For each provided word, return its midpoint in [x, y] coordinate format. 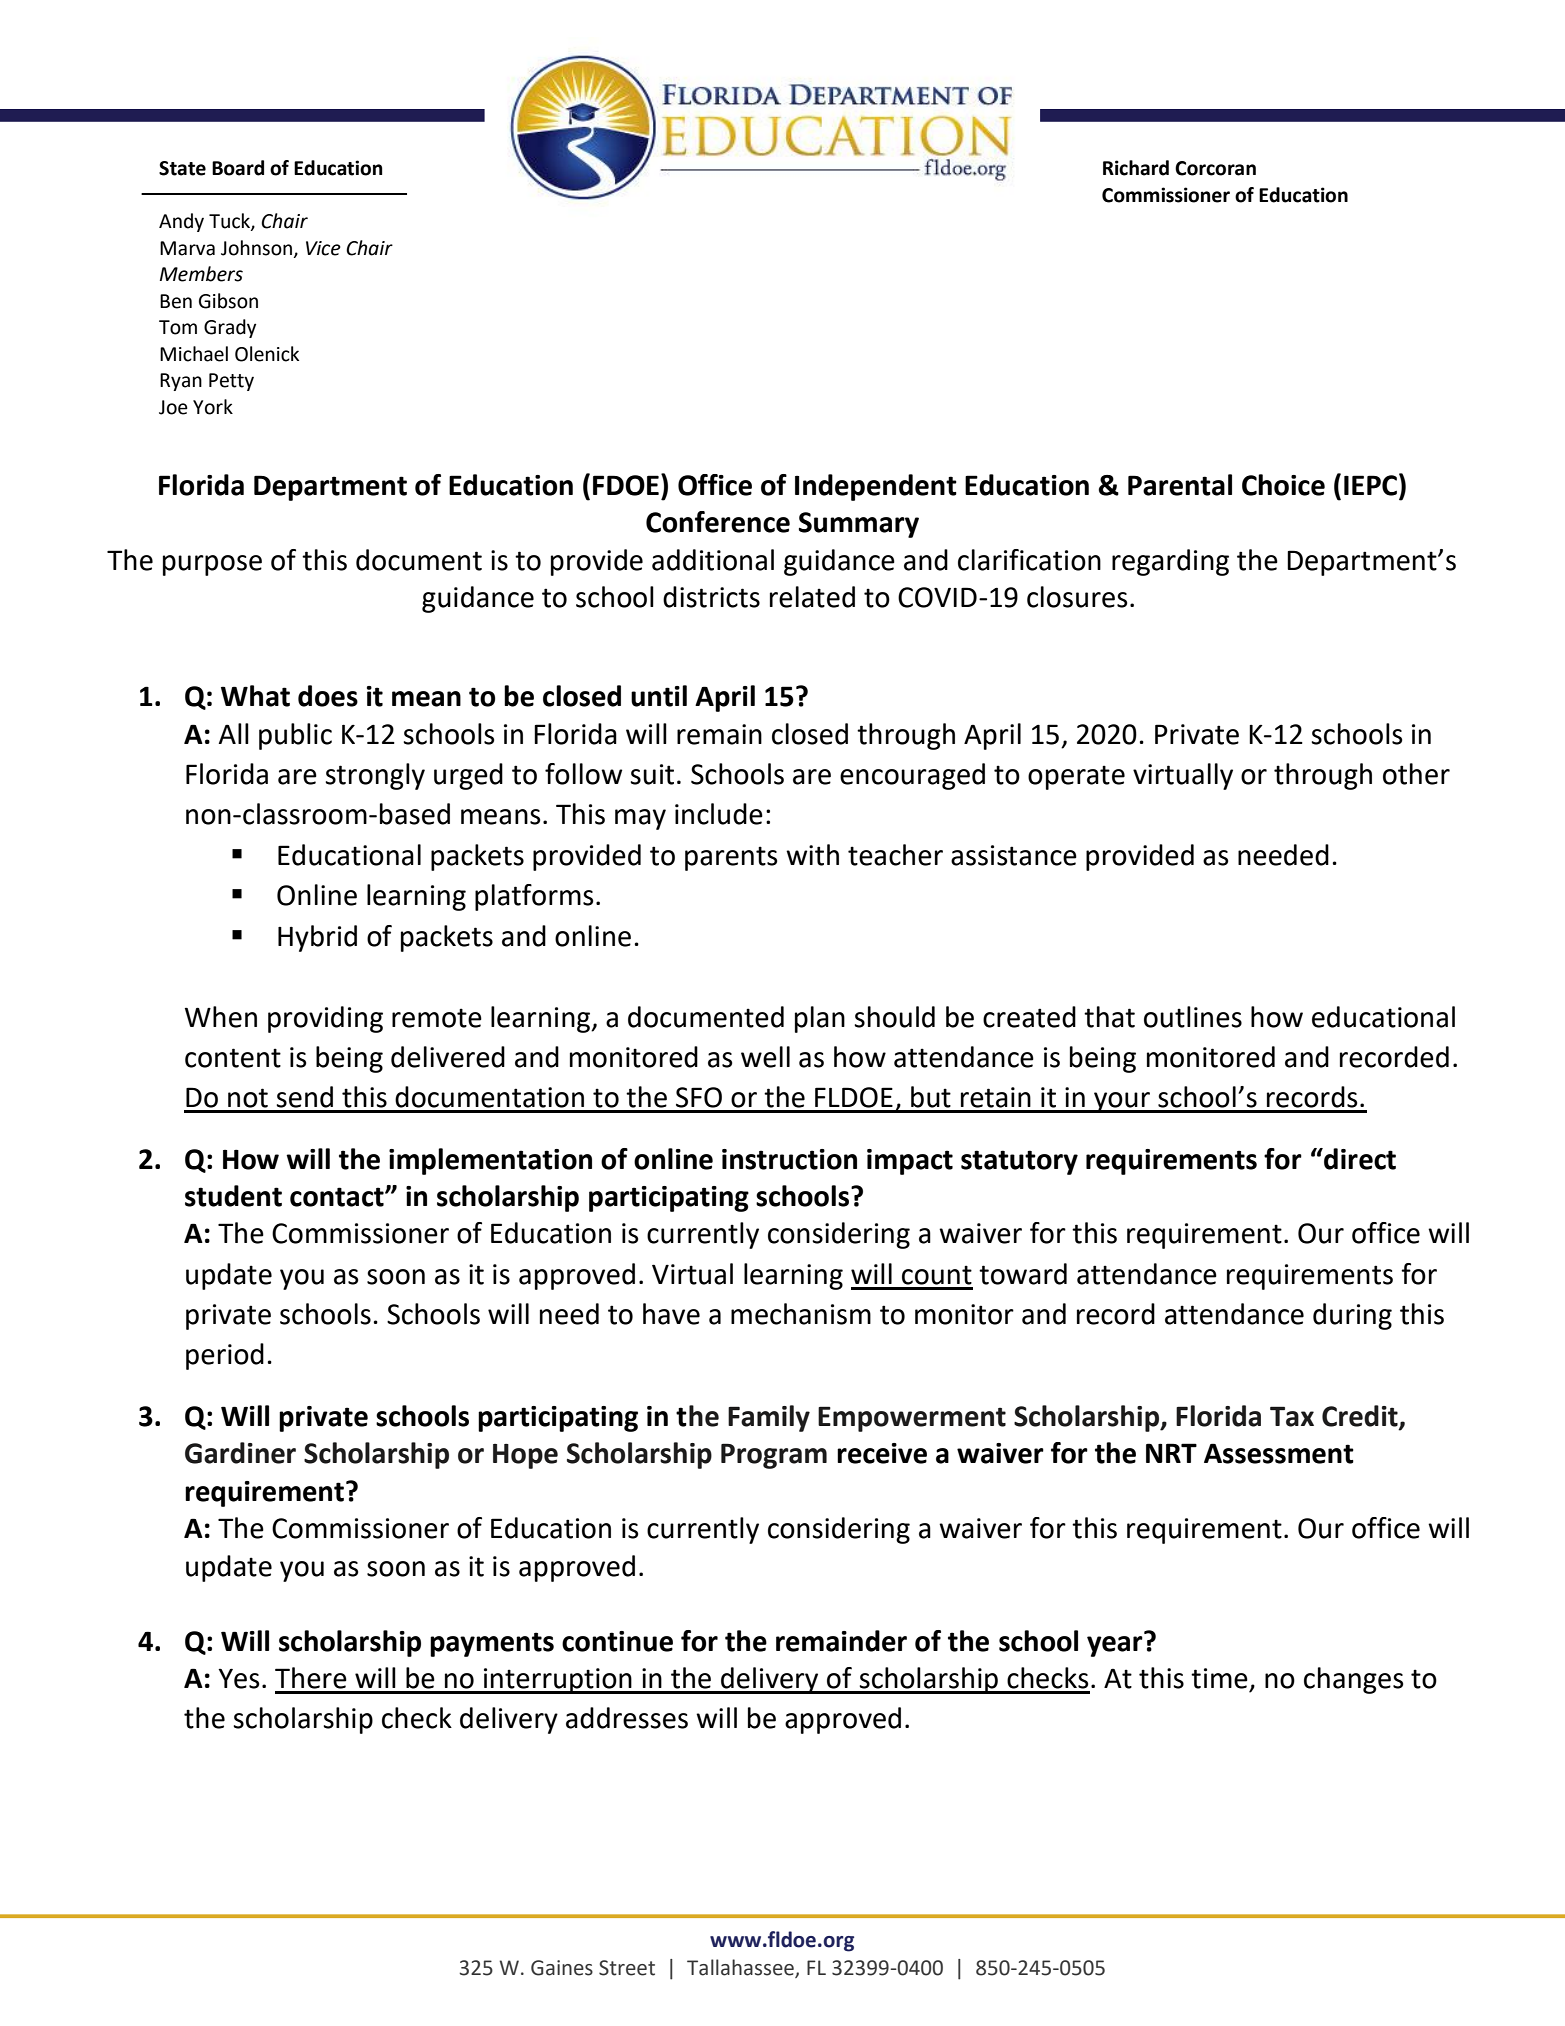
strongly [375, 776]
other [1416, 774]
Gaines [562, 1968]
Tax [1292, 1416]
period [225, 1356]
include [719, 814]
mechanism [801, 1314]
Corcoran [1215, 168]
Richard [1136, 168]
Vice [323, 248]
